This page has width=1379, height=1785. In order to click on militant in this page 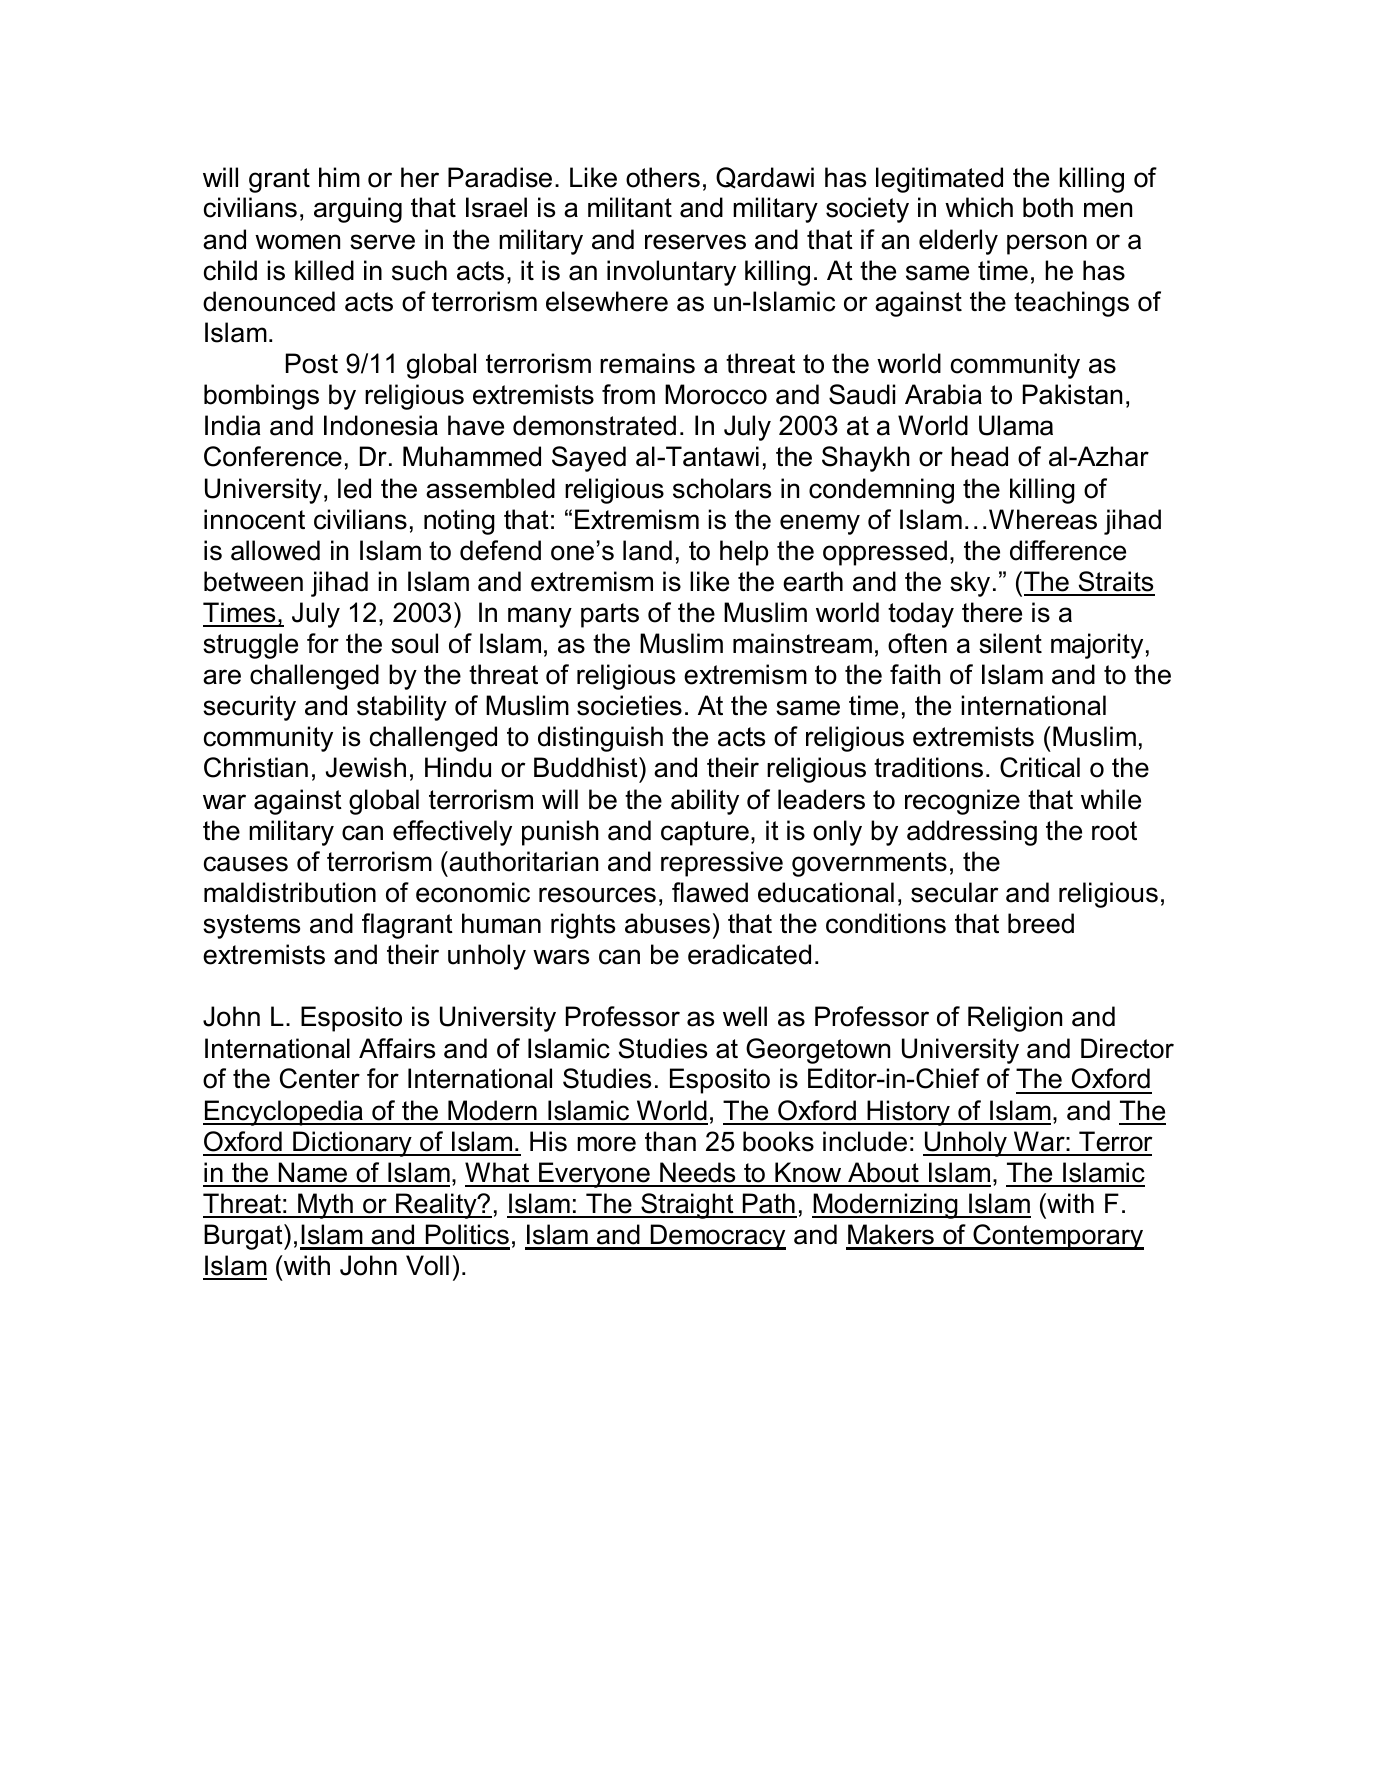, I will do `click(630, 207)`.
